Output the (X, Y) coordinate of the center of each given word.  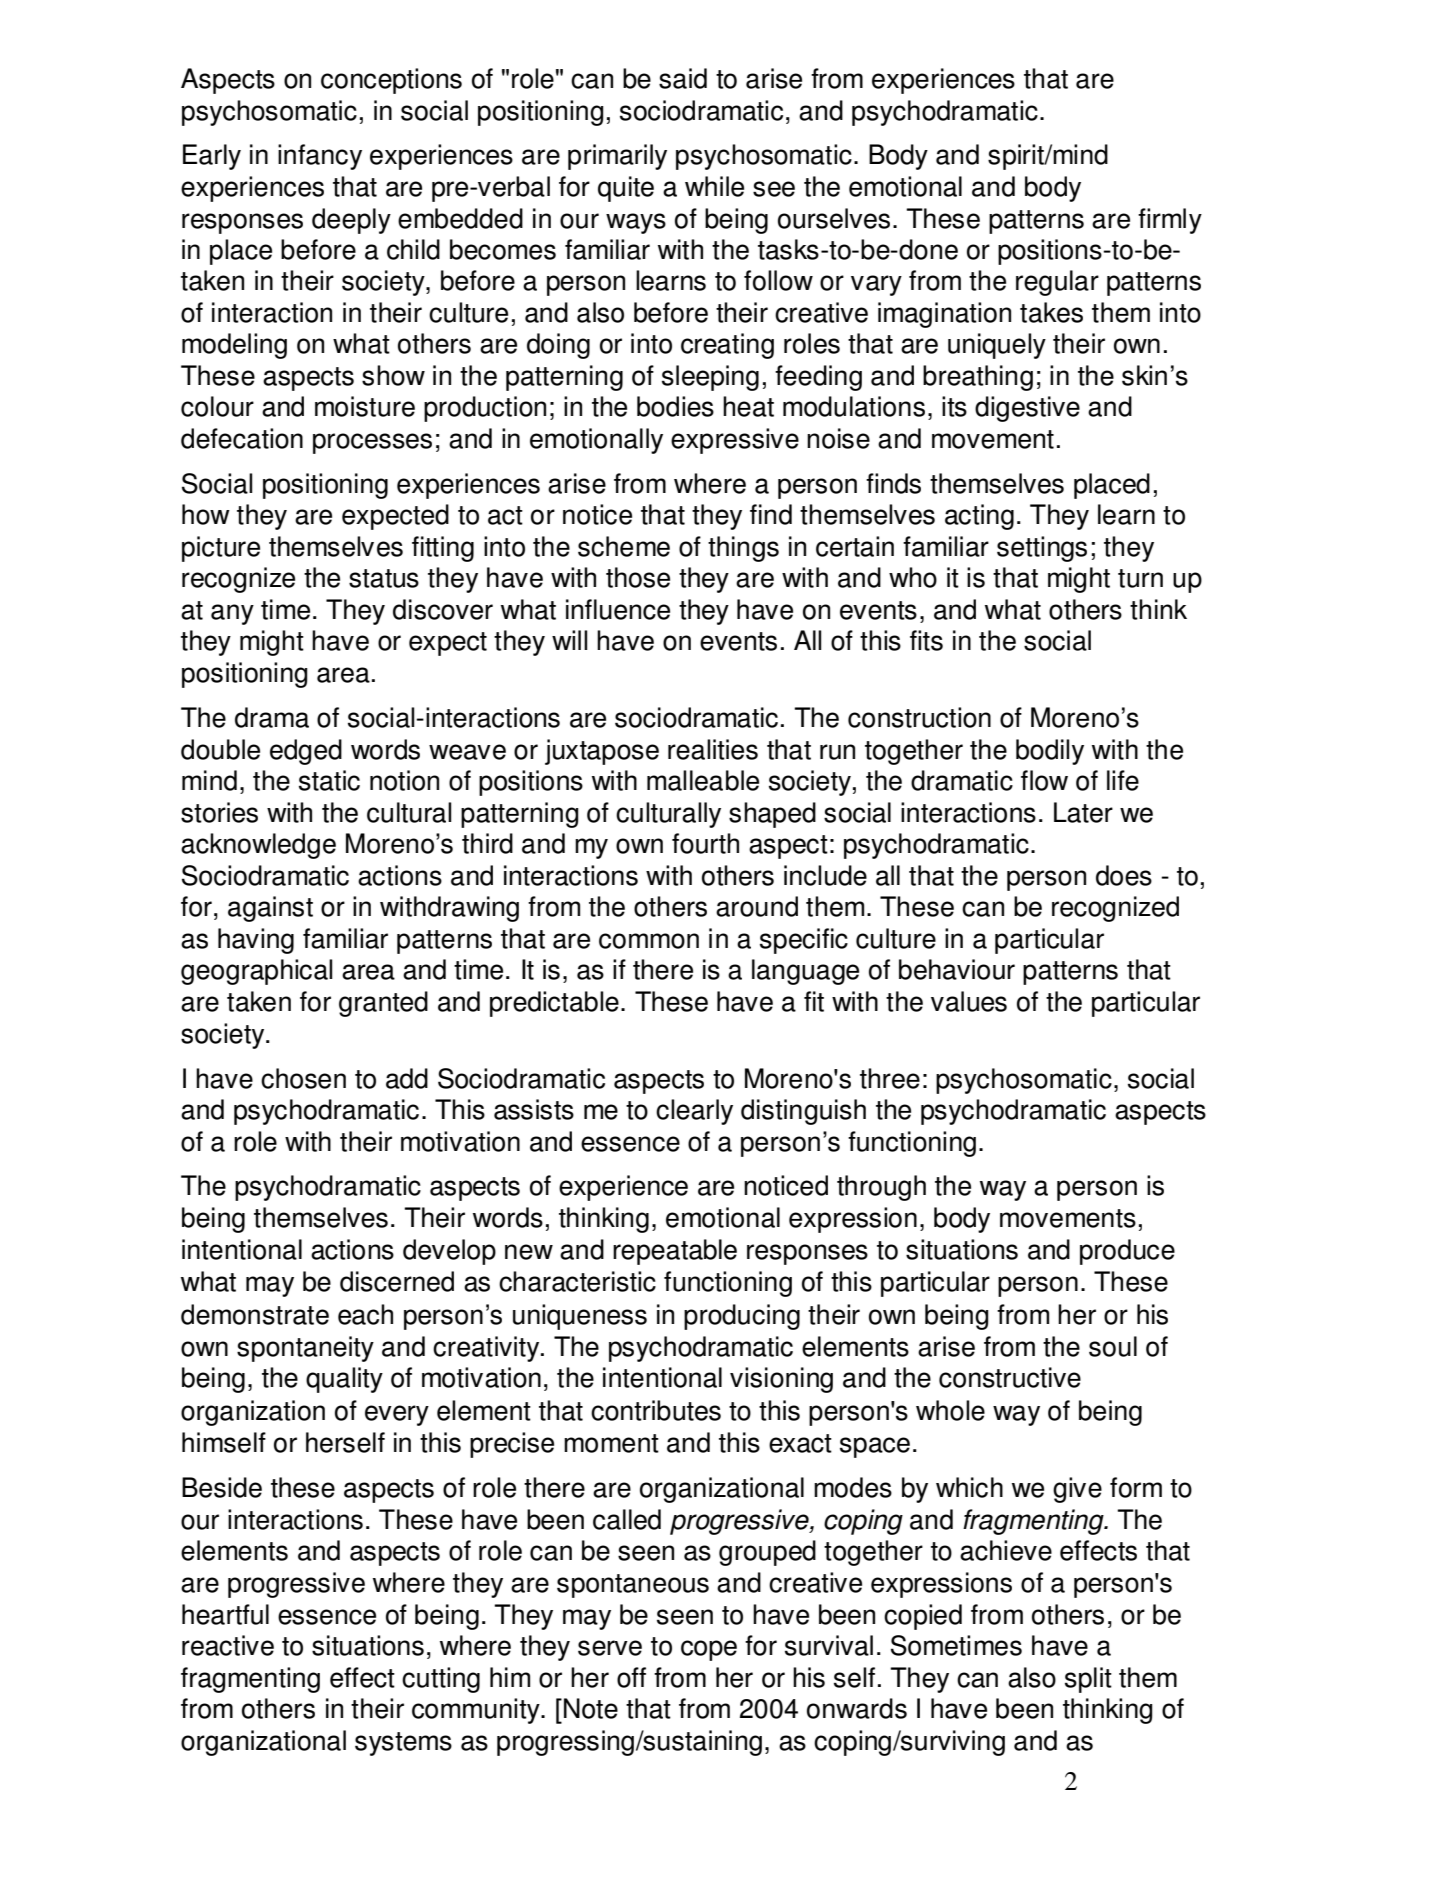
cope (709, 1650)
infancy (320, 157)
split (1088, 1680)
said (683, 78)
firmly (1170, 221)
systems (403, 1744)
